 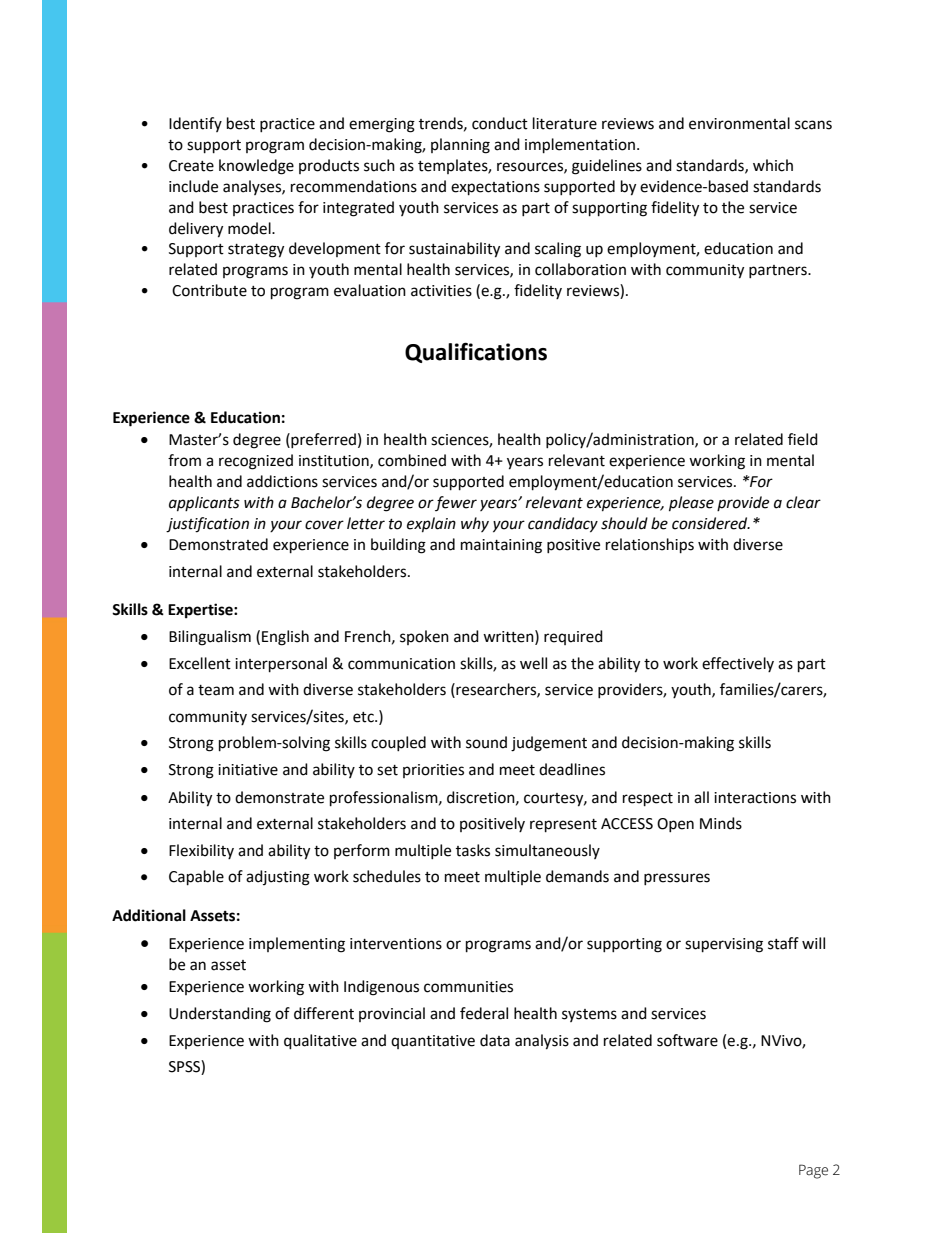 I want to click on planning, so click(x=460, y=146).
